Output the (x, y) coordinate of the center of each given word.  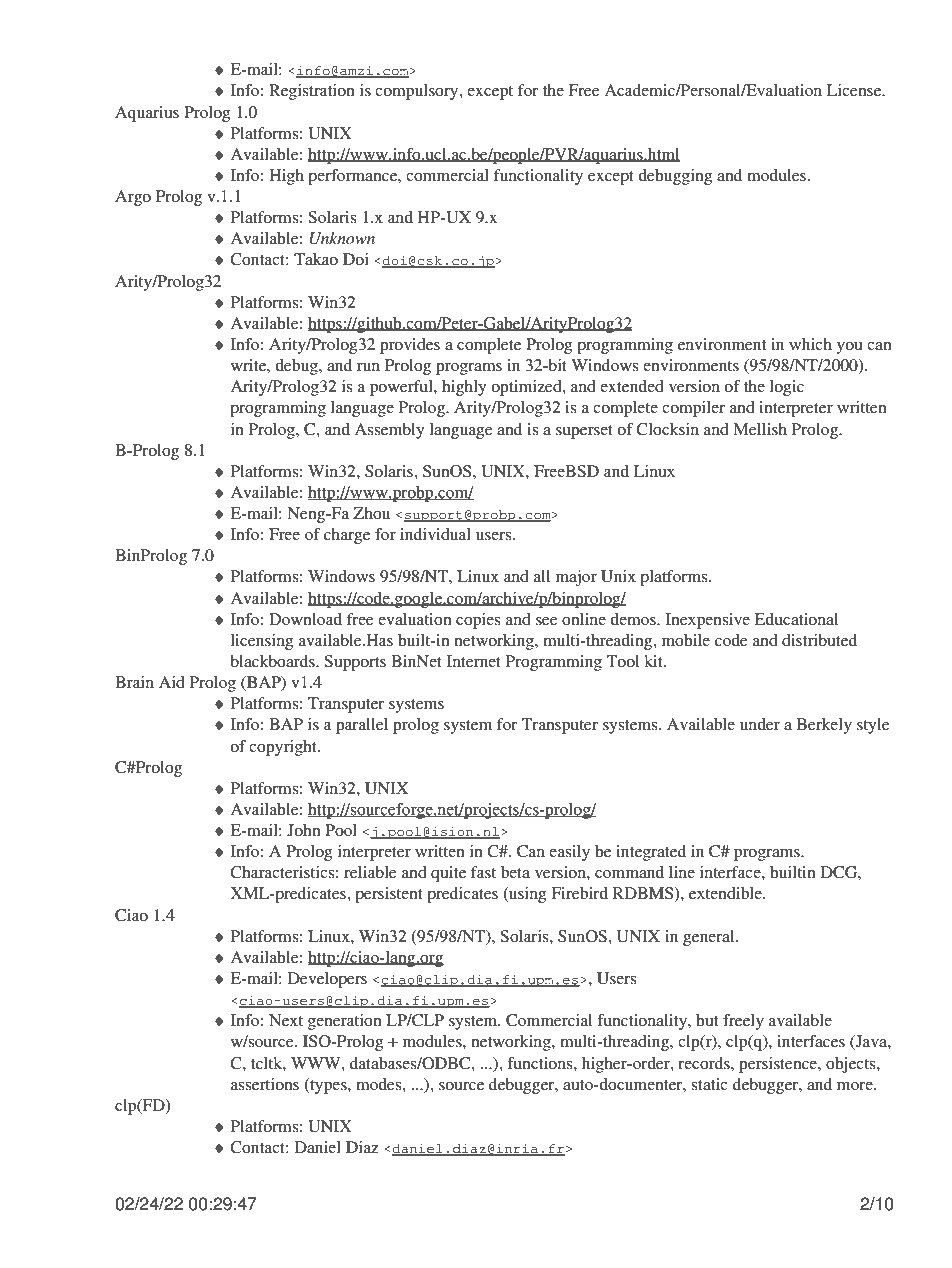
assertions (265, 1084)
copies (478, 621)
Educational (796, 619)
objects (852, 1065)
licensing (262, 642)
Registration (312, 92)
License (855, 90)
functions (541, 1063)
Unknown (342, 238)
